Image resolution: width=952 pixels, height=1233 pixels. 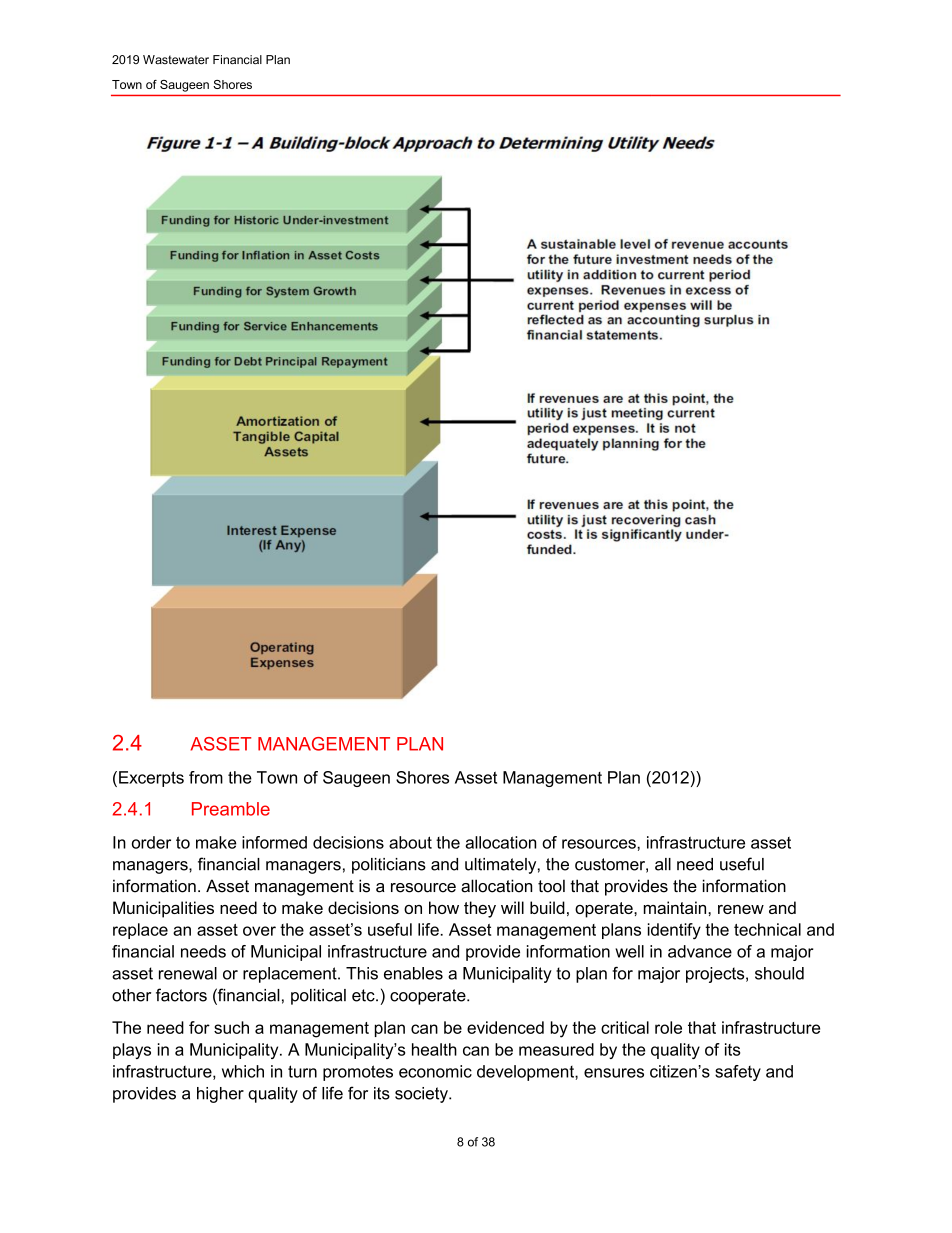 What do you see at coordinates (676, 907) in the image?
I see `maintain` at bounding box center [676, 907].
